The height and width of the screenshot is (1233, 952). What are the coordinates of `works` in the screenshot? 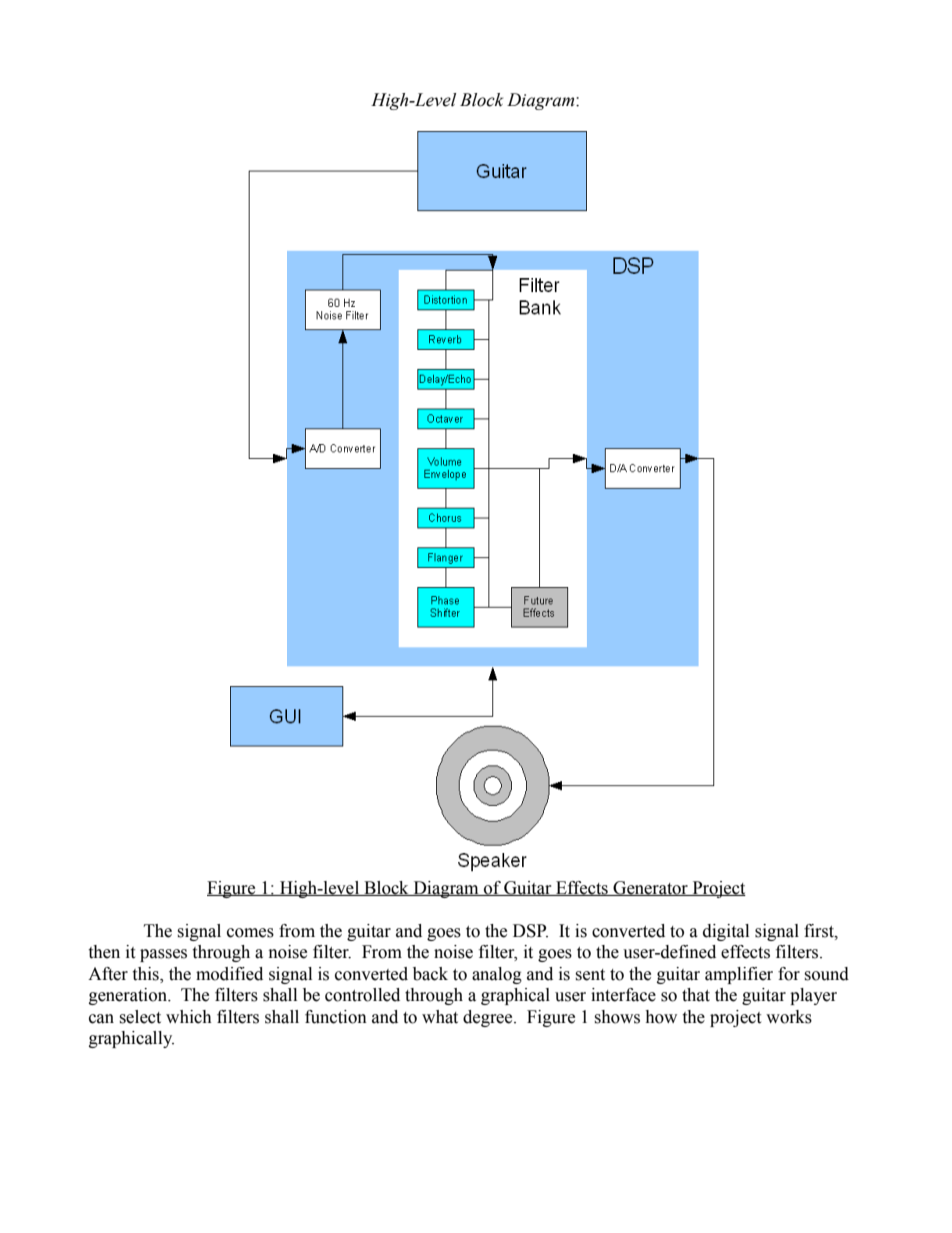 It's located at (789, 1017).
